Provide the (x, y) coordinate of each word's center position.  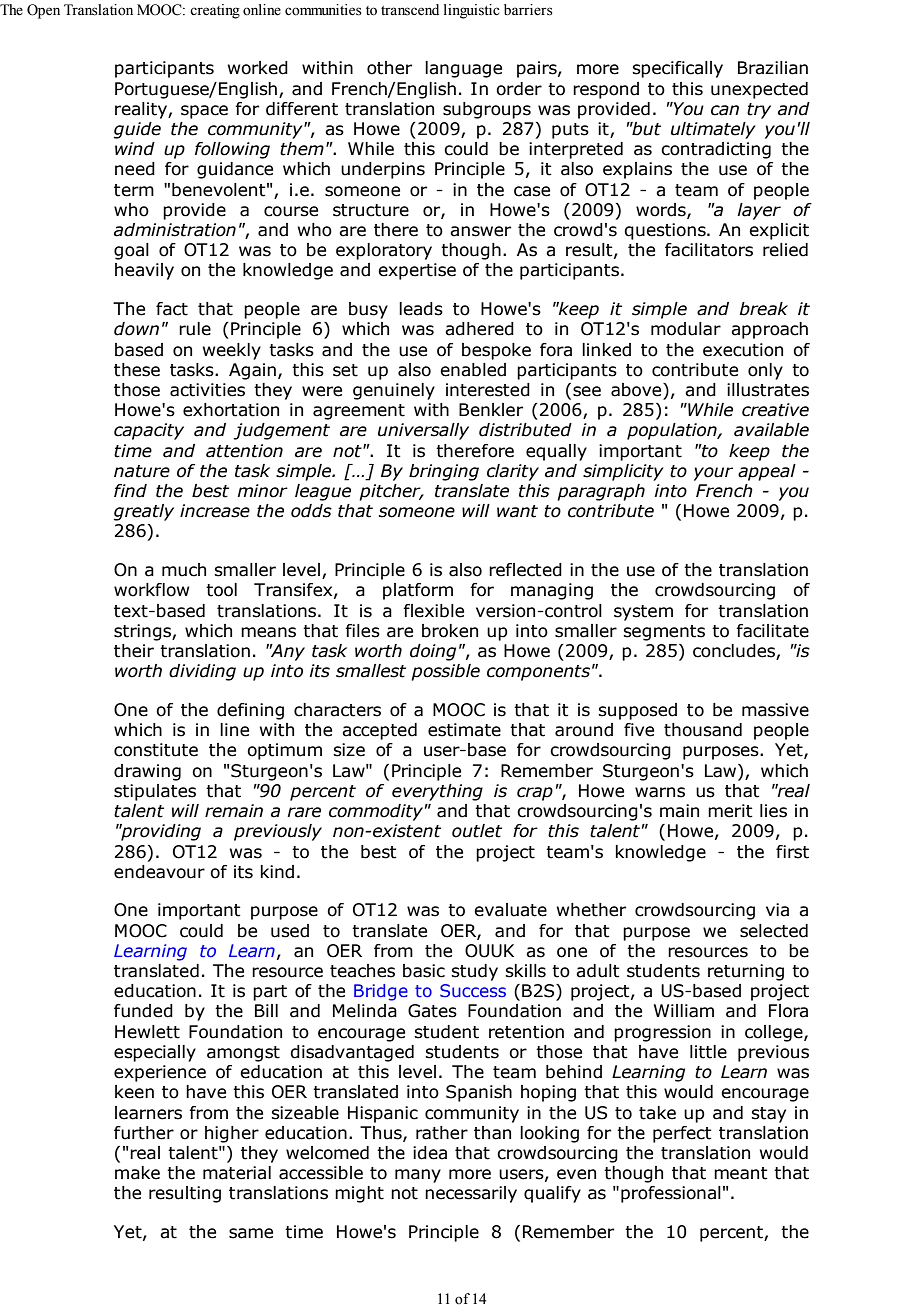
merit (730, 811)
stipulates (155, 792)
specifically (677, 69)
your (713, 474)
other (389, 68)
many (418, 1176)
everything (437, 792)
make (137, 1173)
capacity (149, 431)
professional (671, 1194)
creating (215, 11)
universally (423, 431)
